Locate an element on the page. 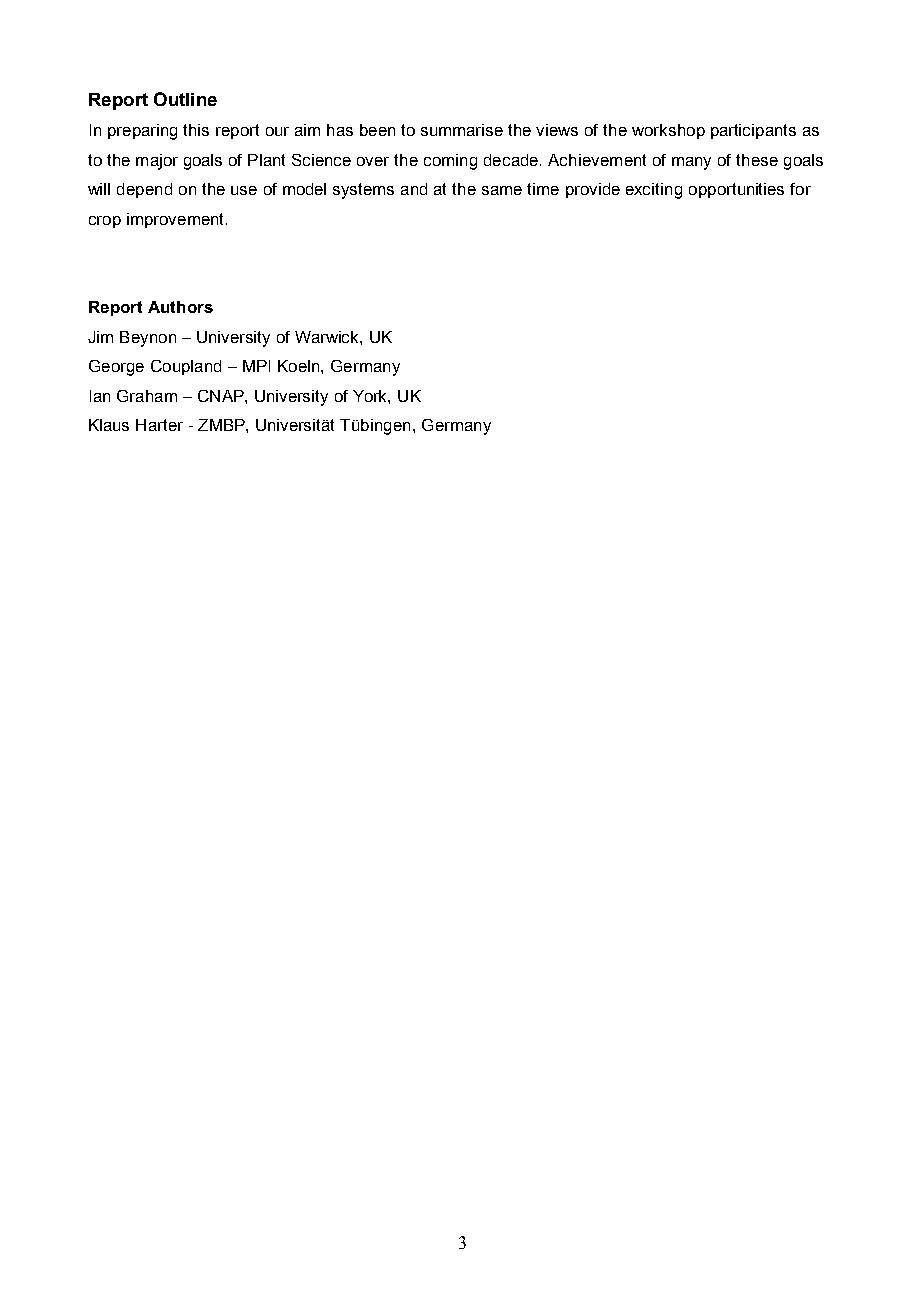  Authors is located at coordinates (180, 307).
